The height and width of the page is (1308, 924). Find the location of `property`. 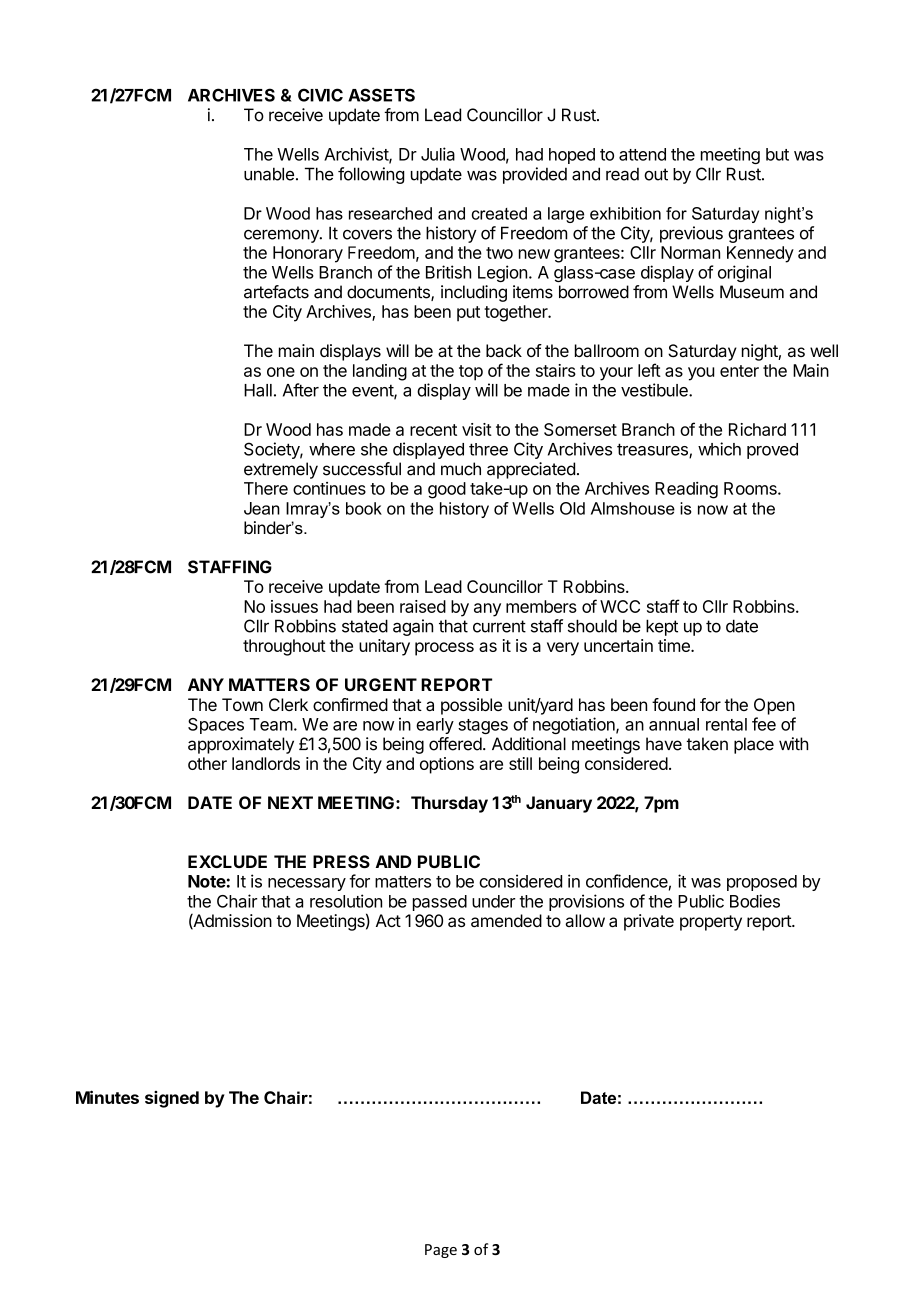

property is located at coordinates (711, 923).
